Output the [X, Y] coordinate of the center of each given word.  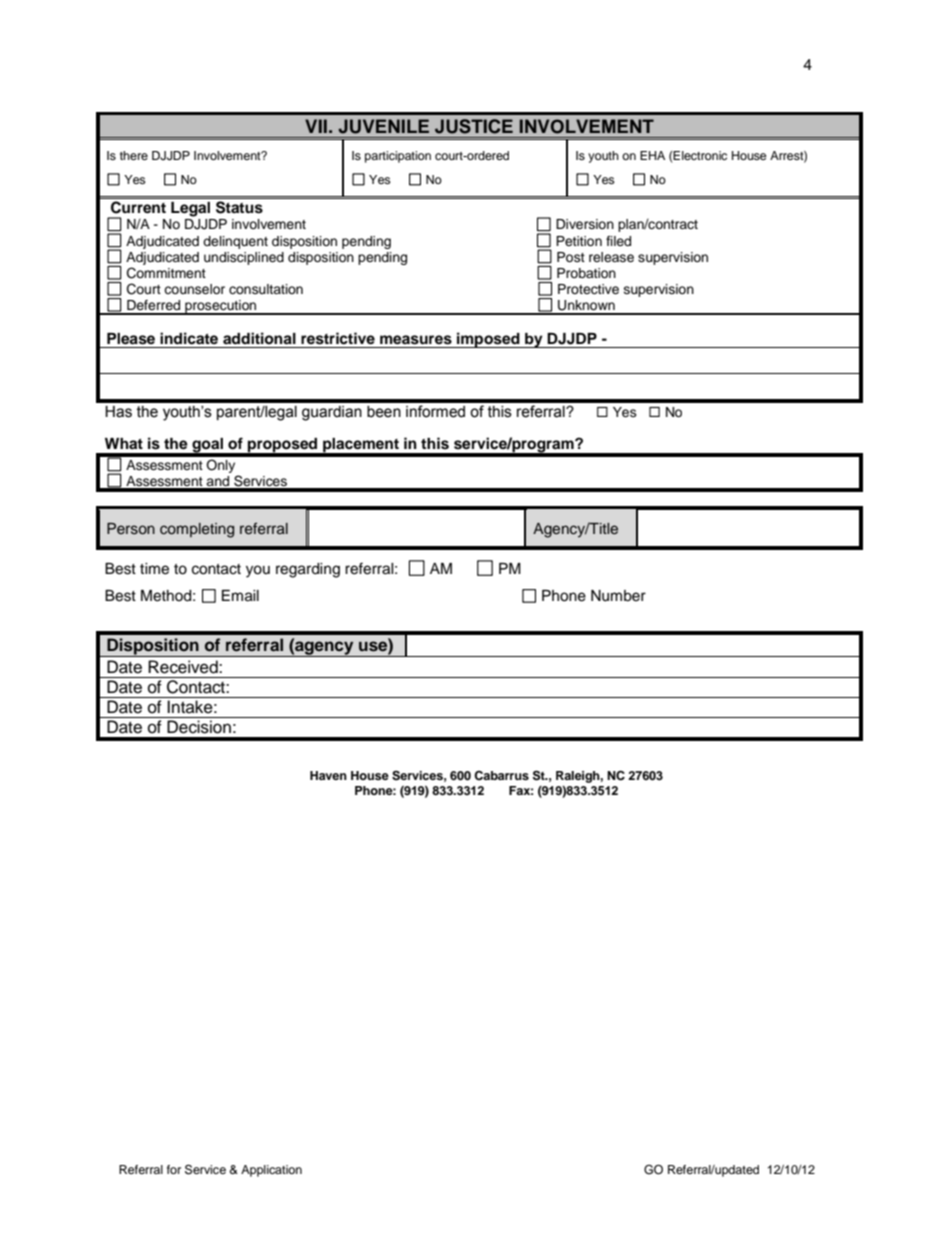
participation [398, 157]
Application [271, 1171]
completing [197, 530]
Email [240, 596]
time [154, 569]
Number [618, 596]
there [134, 155]
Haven [328, 775]
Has [118, 412]
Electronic [700, 155]
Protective [588, 289]
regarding [308, 570]
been [384, 412]
